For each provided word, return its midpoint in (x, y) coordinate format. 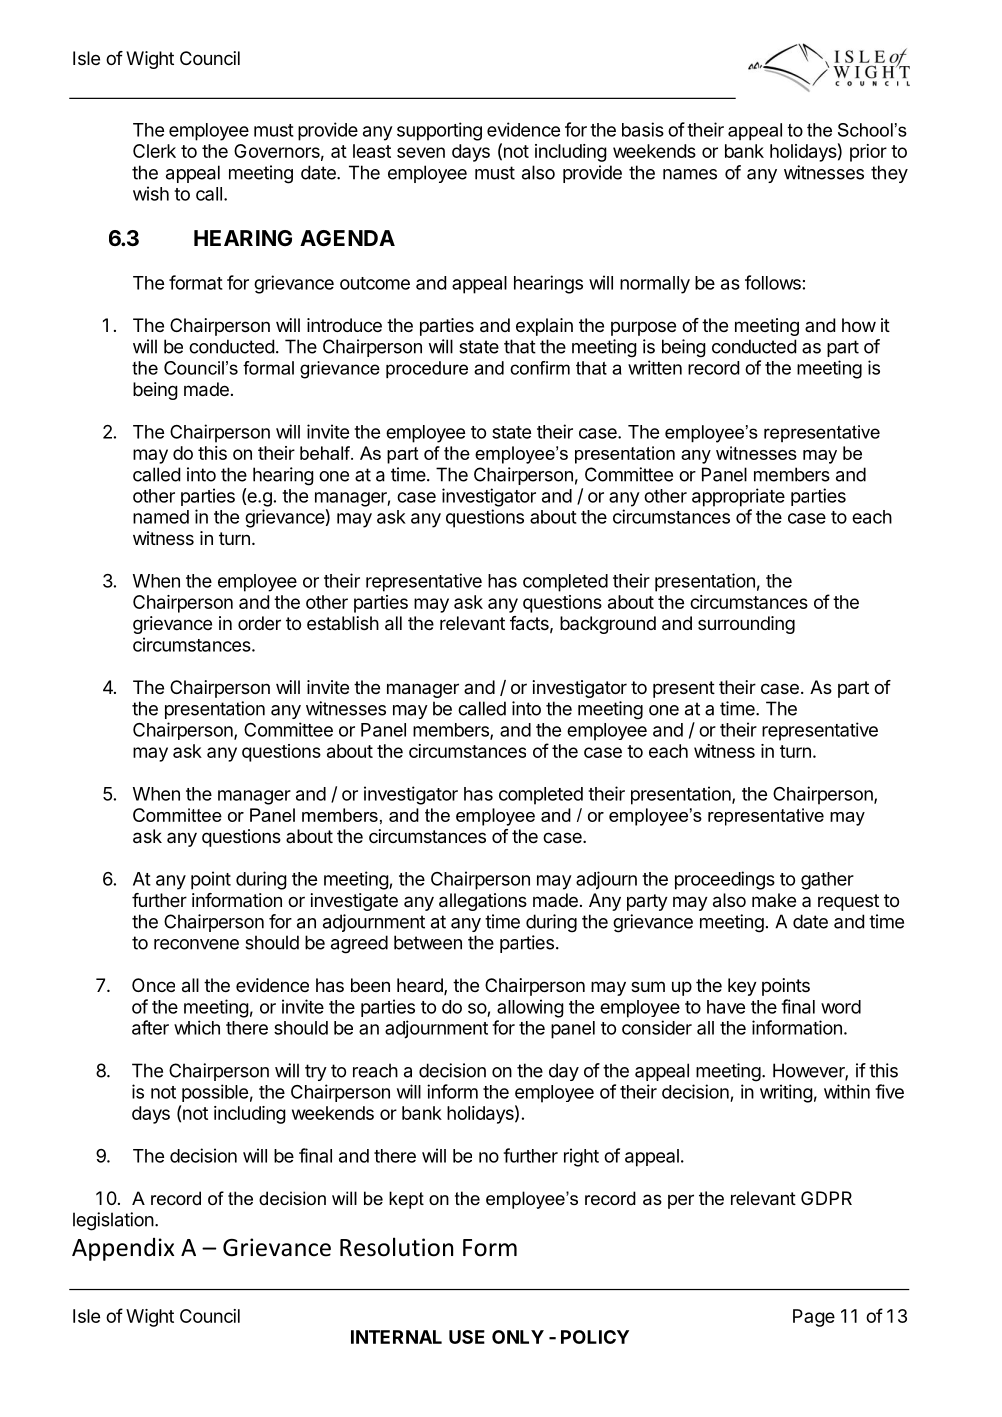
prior (868, 153)
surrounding (746, 625)
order (259, 623)
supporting (439, 131)
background (608, 625)
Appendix (123, 1249)
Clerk (154, 151)
